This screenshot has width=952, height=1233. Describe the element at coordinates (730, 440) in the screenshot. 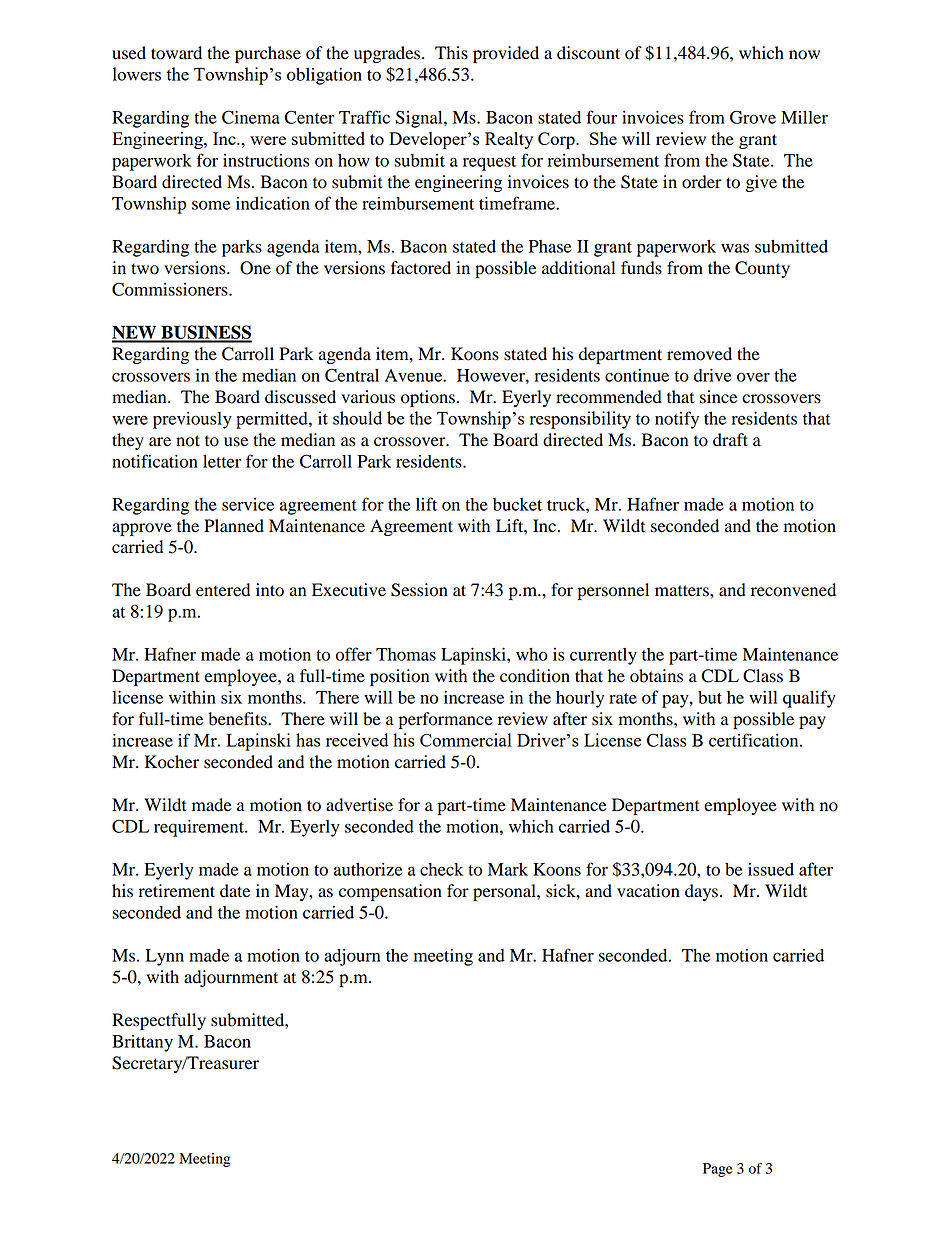

I see `draft` at that location.
